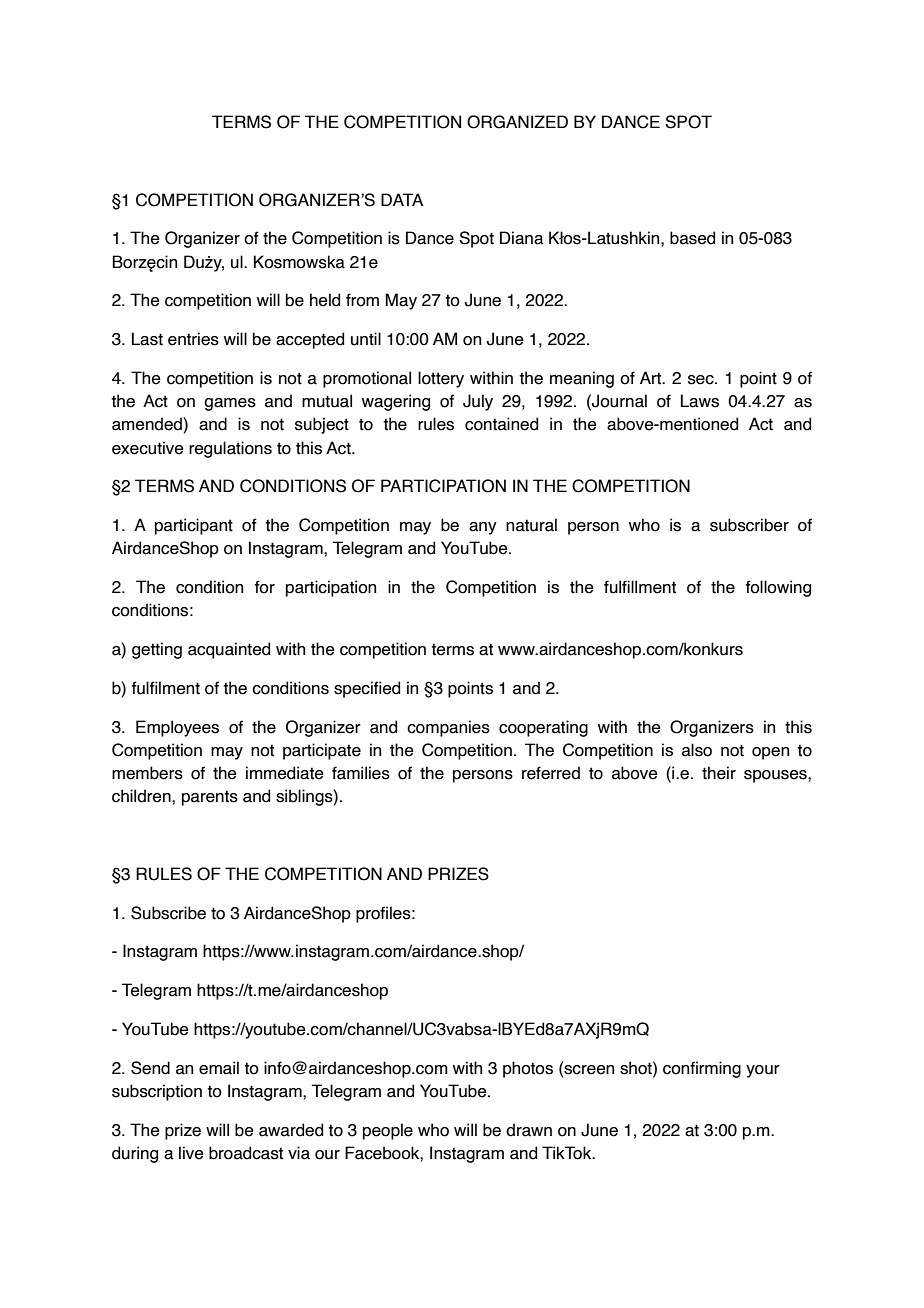 Image resolution: width=924 pixels, height=1308 pixels. Describe the element at coordinates (700, 401) in the screenshot. I see `Laws` at that location.
